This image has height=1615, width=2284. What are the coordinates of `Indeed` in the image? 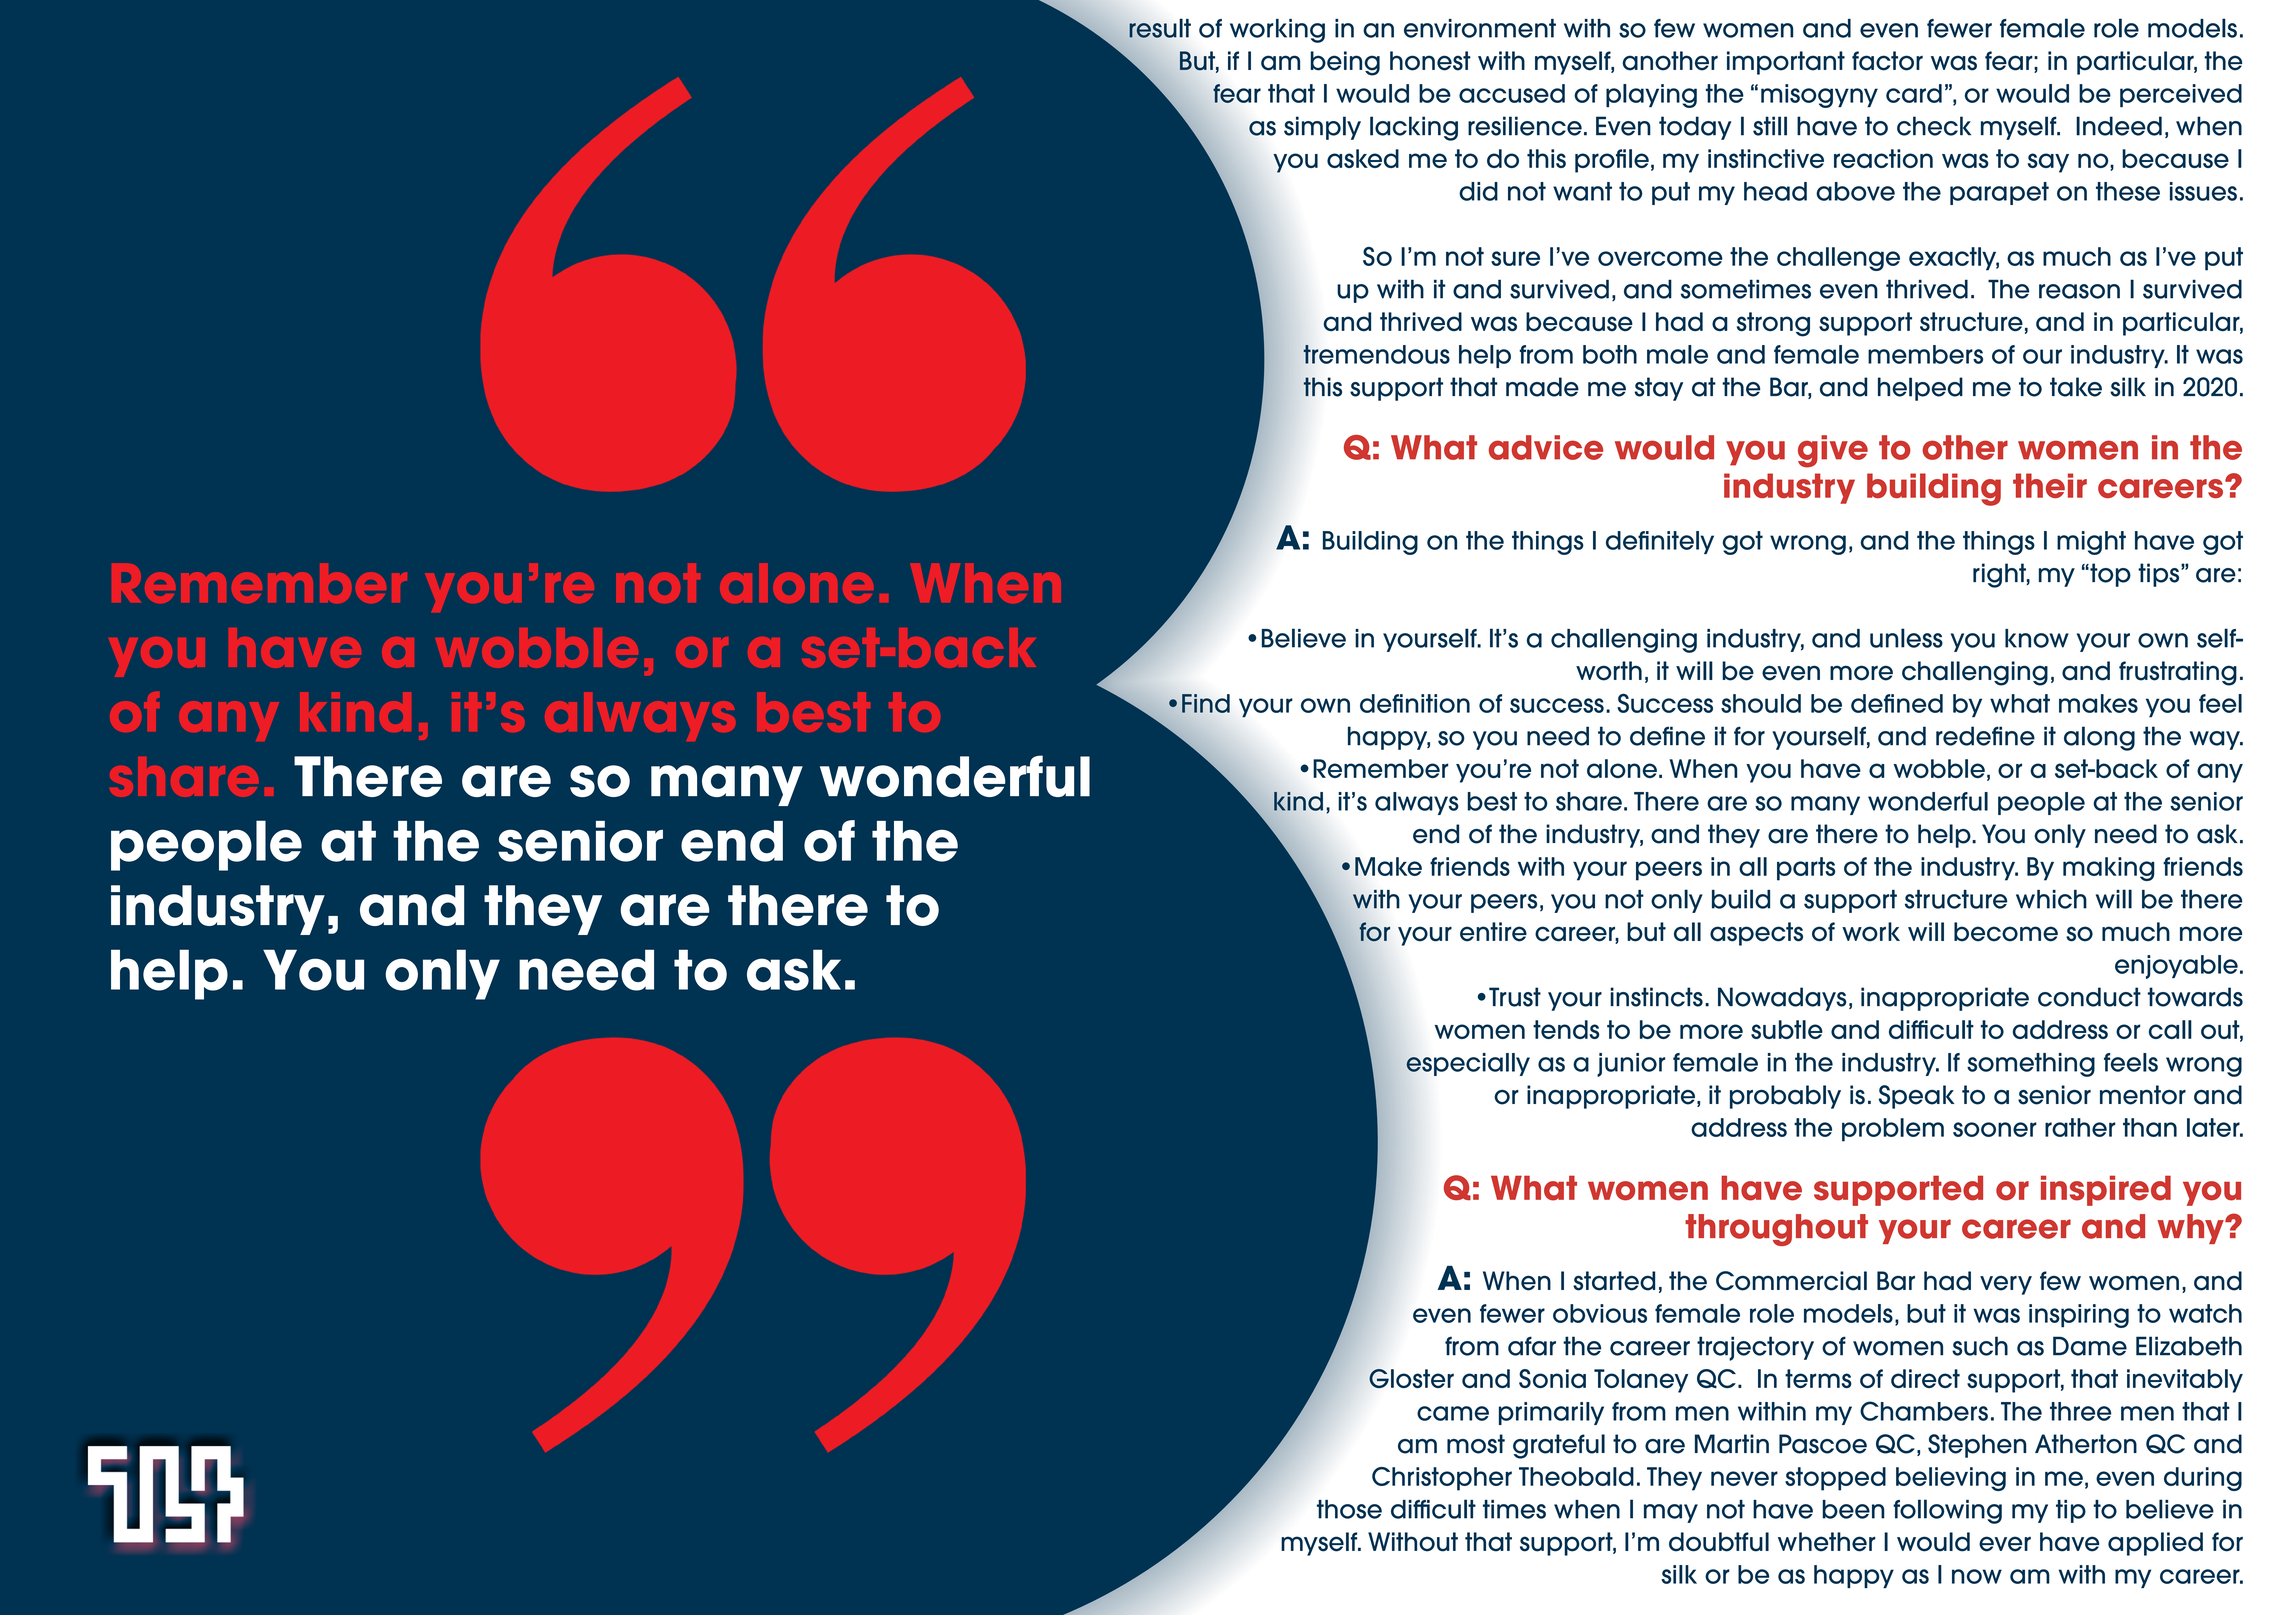 It's located at (2119, 126).
